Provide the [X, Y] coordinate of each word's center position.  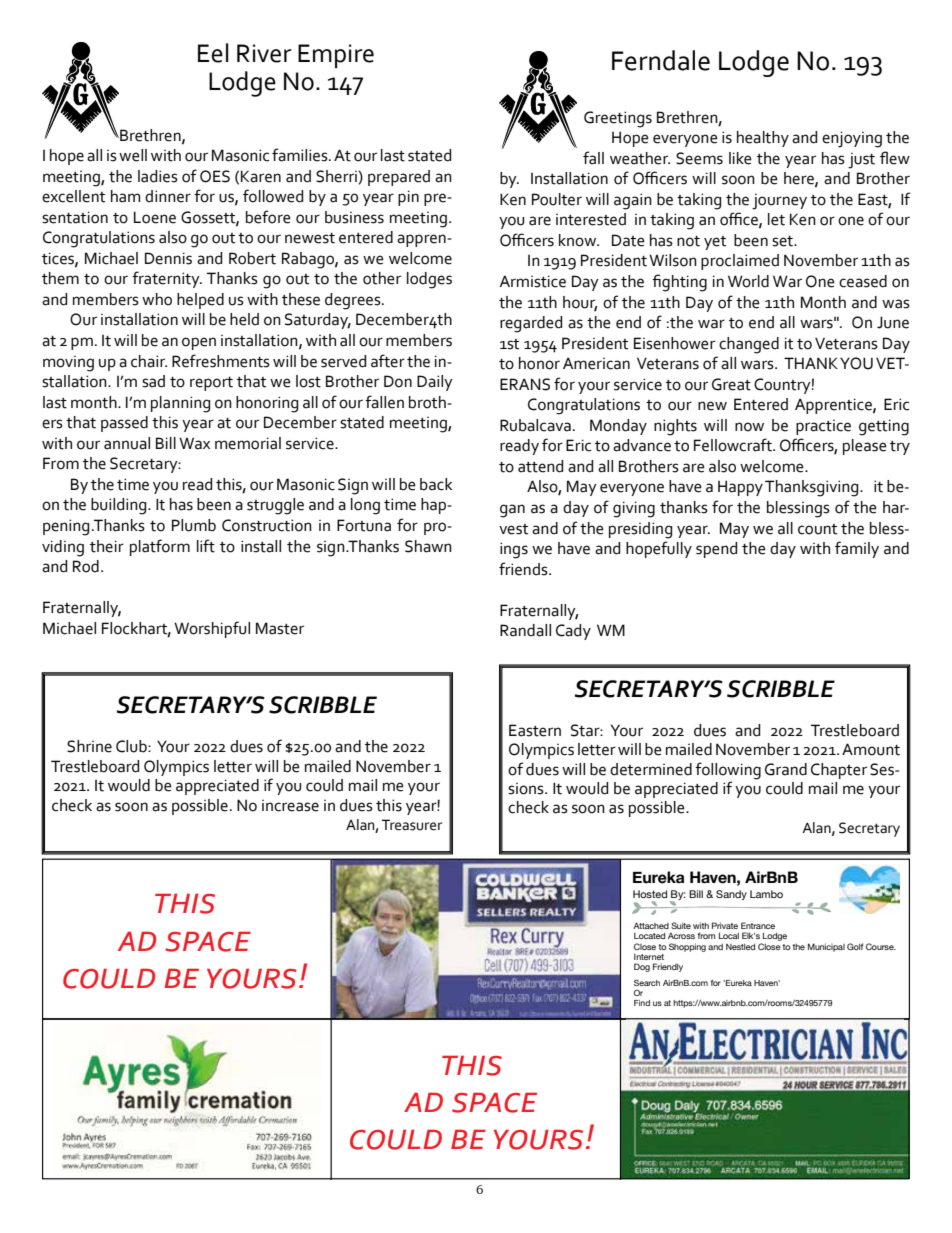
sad [153, 381]
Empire [336, 56]
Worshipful [212, 629]
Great [731, 384]
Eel [213, 53]
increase [290, 806]
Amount [871, 749]
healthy [763, 139]
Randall [525, 630]
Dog [642, 967]
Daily [435, 383]
